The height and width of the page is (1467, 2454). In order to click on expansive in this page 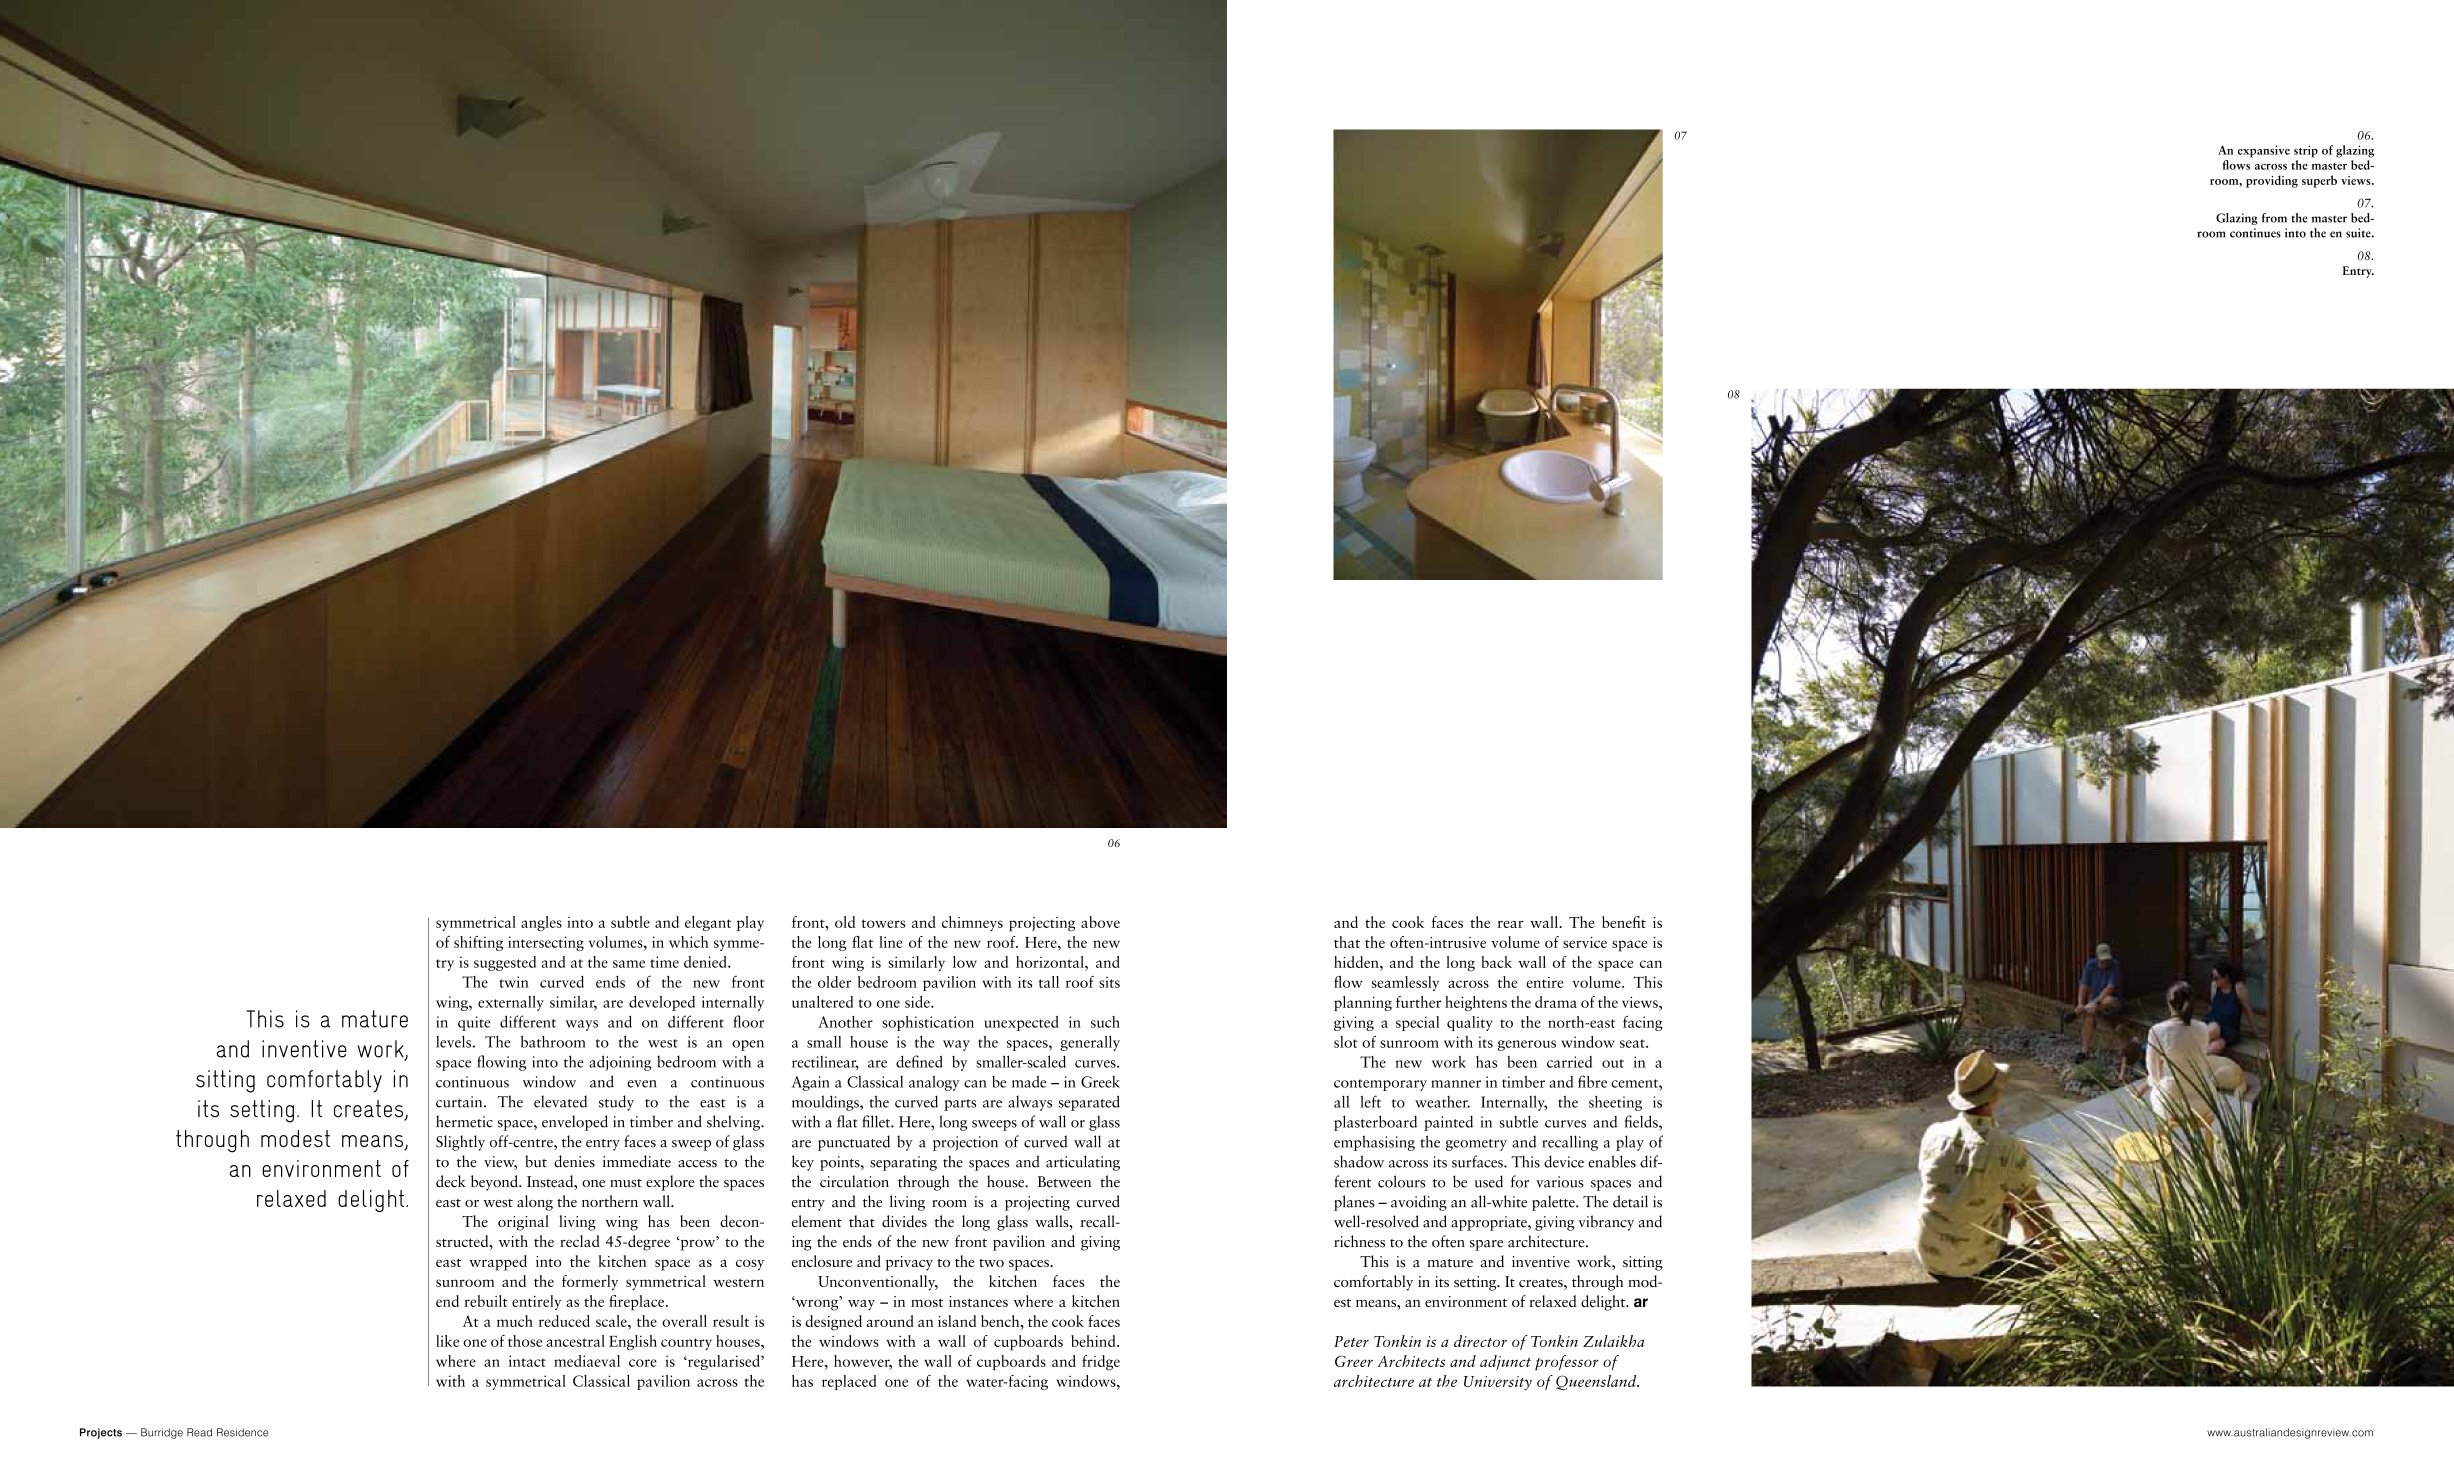, I will do `click(2264, 151)`.
